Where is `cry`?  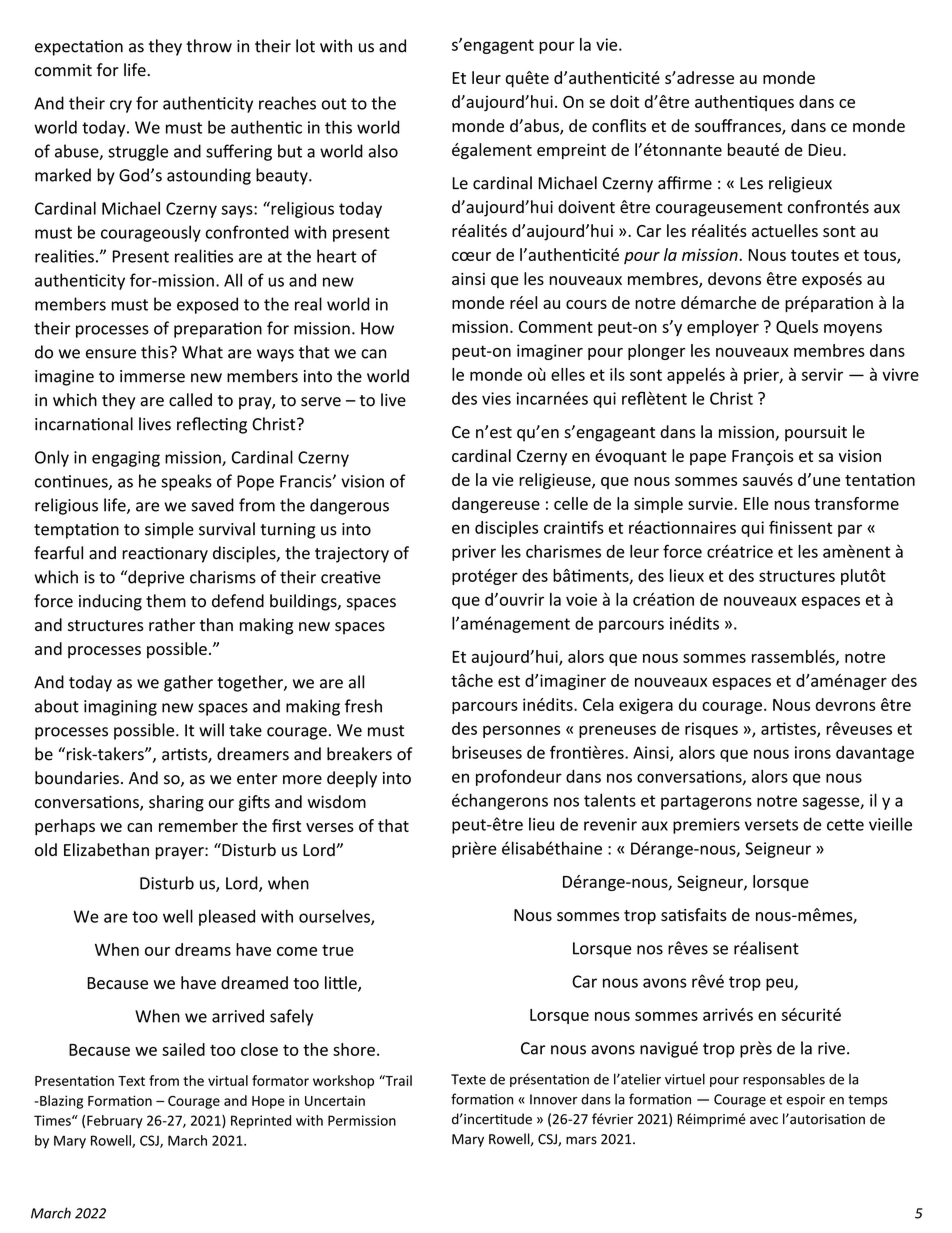 cry is located at coordinates (121, 106).
